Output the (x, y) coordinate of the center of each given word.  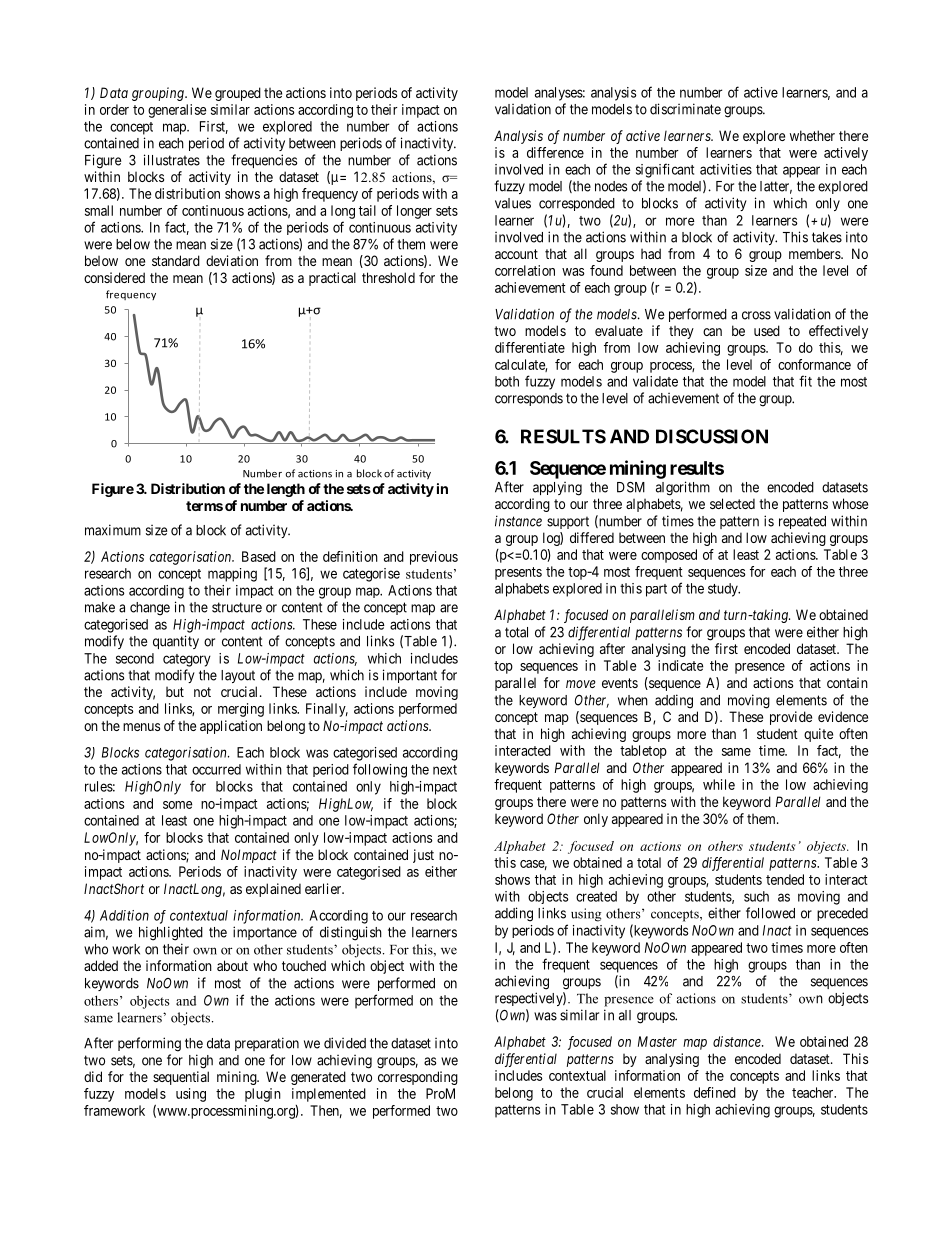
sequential (181, 1078)
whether (812, 135)
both (507, 381)
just (423, 856)
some (177, 805)
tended (785, 879)
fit (805, 381)
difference (555, 152)
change (150, 609)
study (724, 590)
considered (114, 277)
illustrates (172, 160)
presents (518, 573)
